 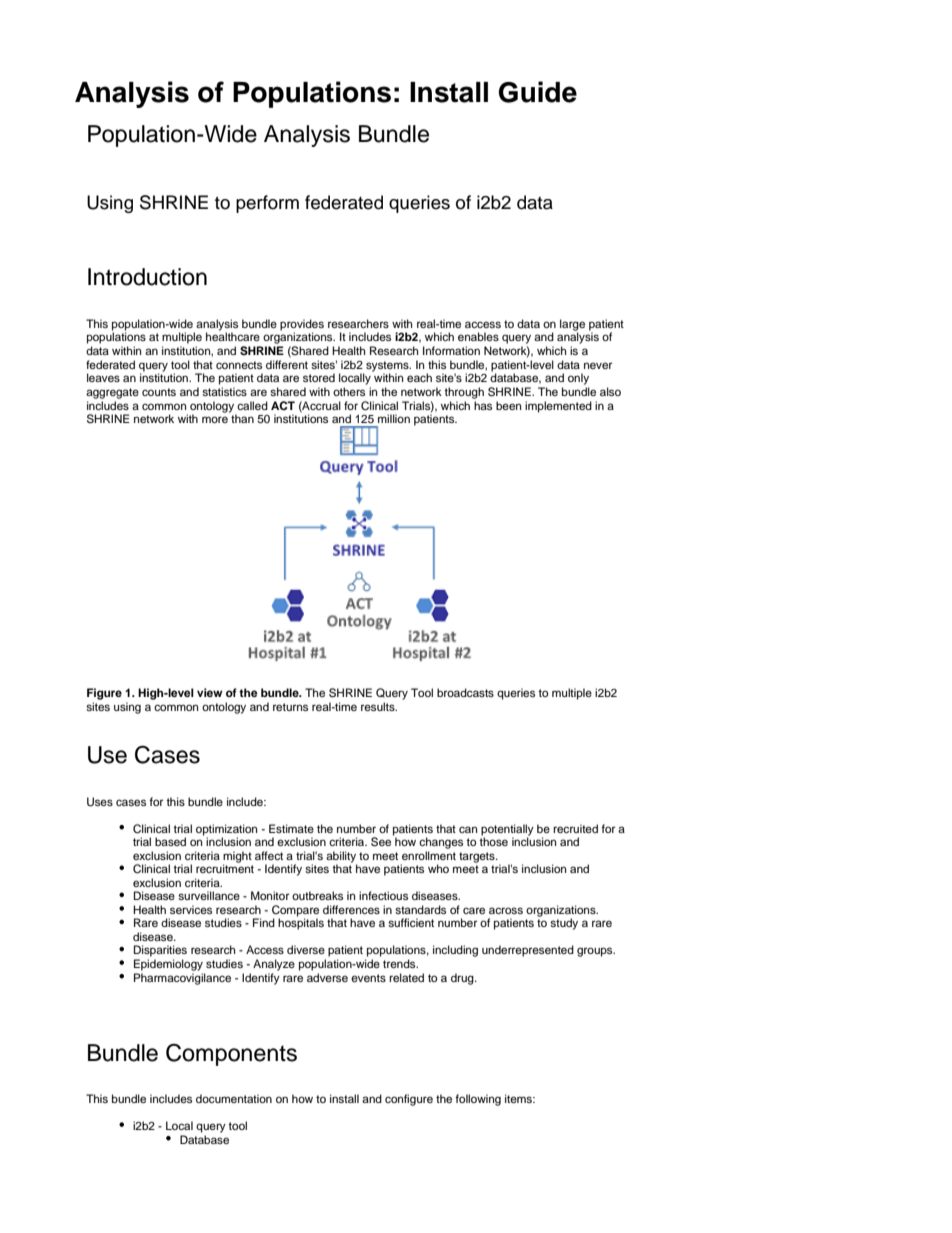 I want to click on following, so click(x=478, y=1100).
